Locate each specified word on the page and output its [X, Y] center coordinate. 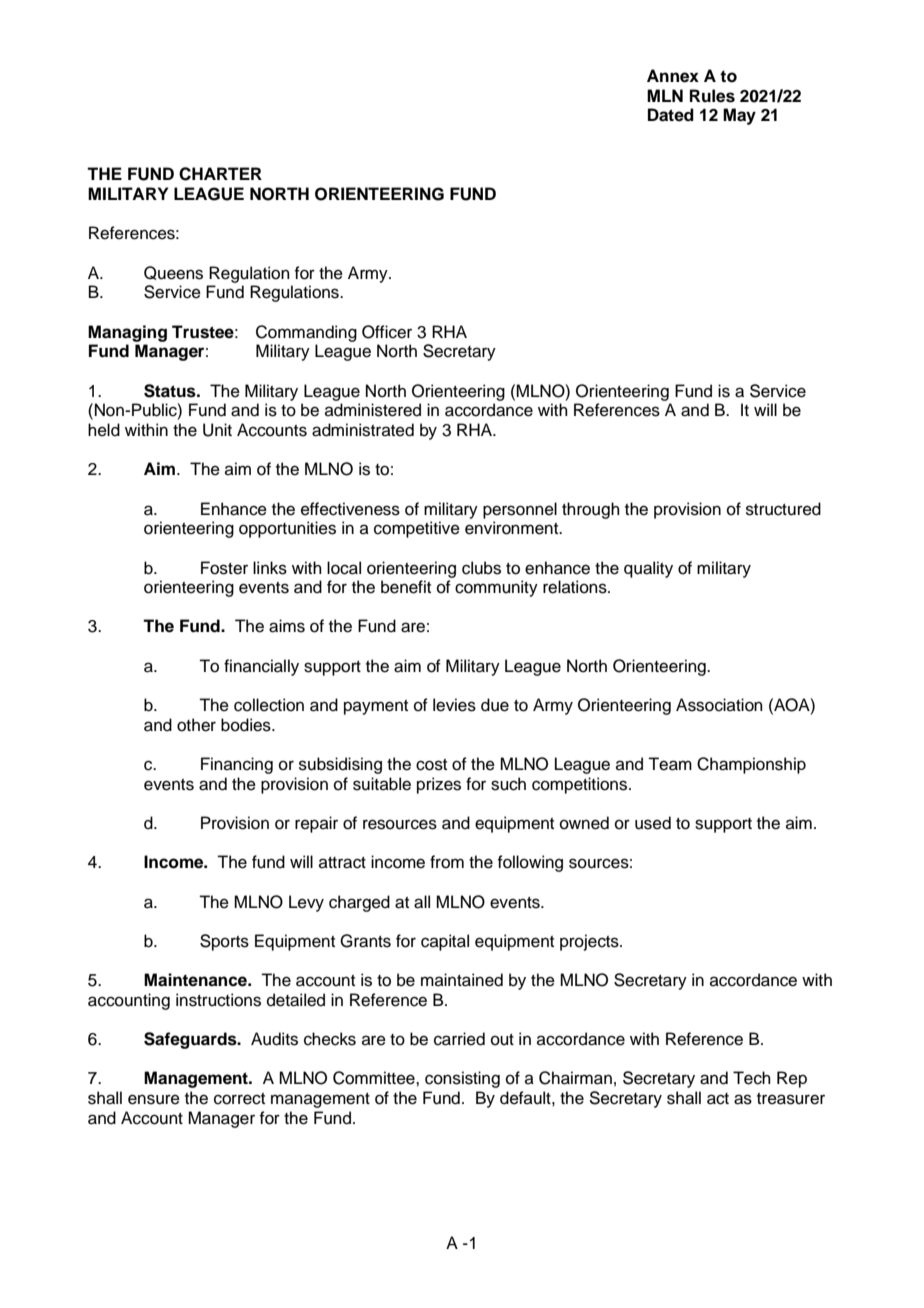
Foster [224, 568]
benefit [406, 587]
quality [648, 569]
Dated [671, 115]
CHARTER [220, 174]
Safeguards [191, 1040]
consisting [462, 1079]
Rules [712, 96]
